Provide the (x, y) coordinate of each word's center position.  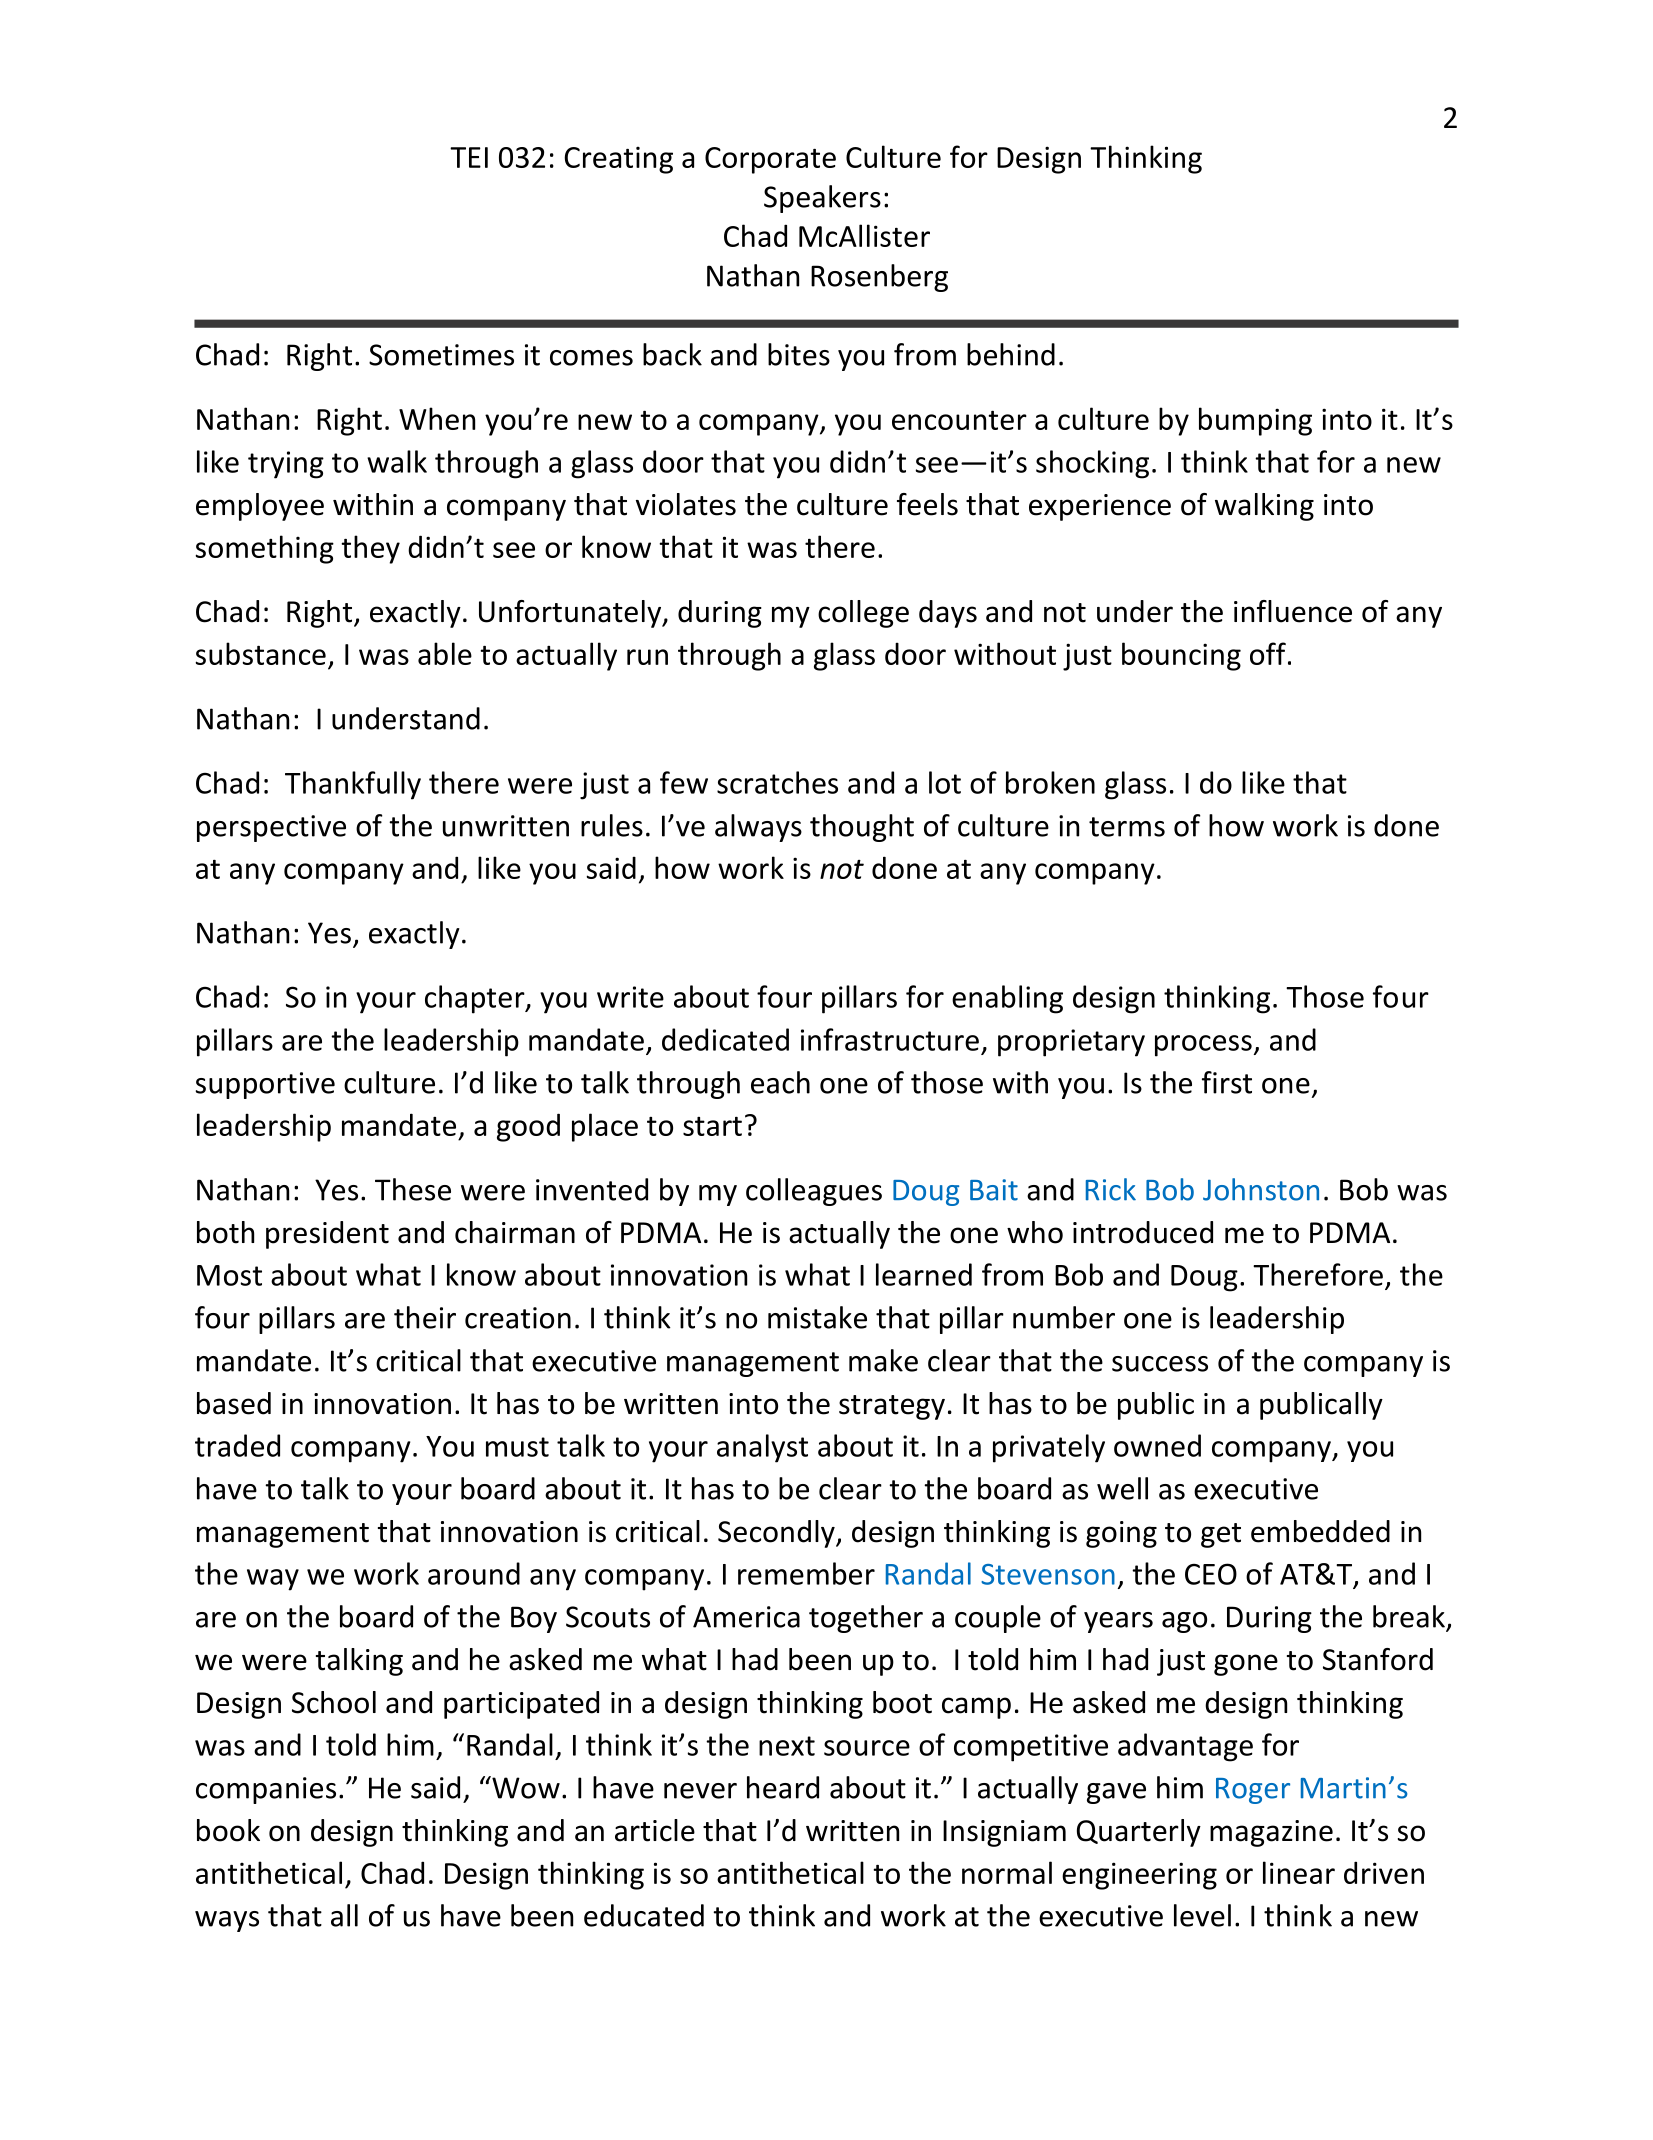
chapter (476, 999)
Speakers (822, 199)
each (780, 1082)
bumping (1255, 421)
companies (266, 1790)
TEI (469, 157)
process (1203, 1046)
